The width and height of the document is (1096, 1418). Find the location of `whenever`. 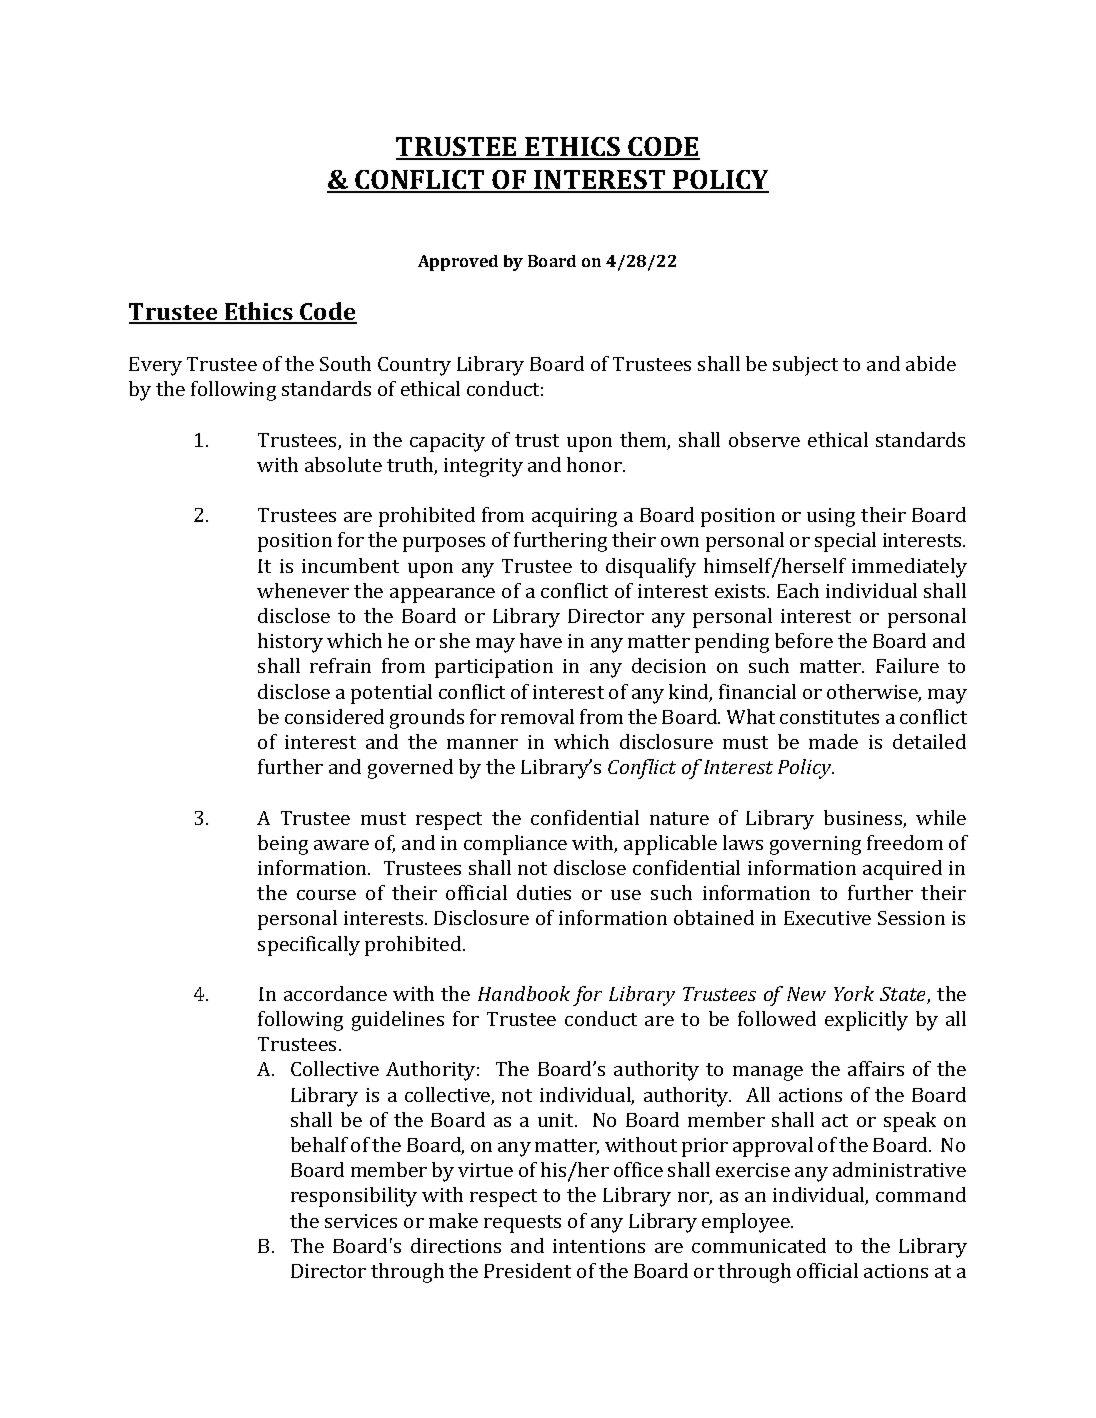

whenever is located at coordinates (303, 590).
